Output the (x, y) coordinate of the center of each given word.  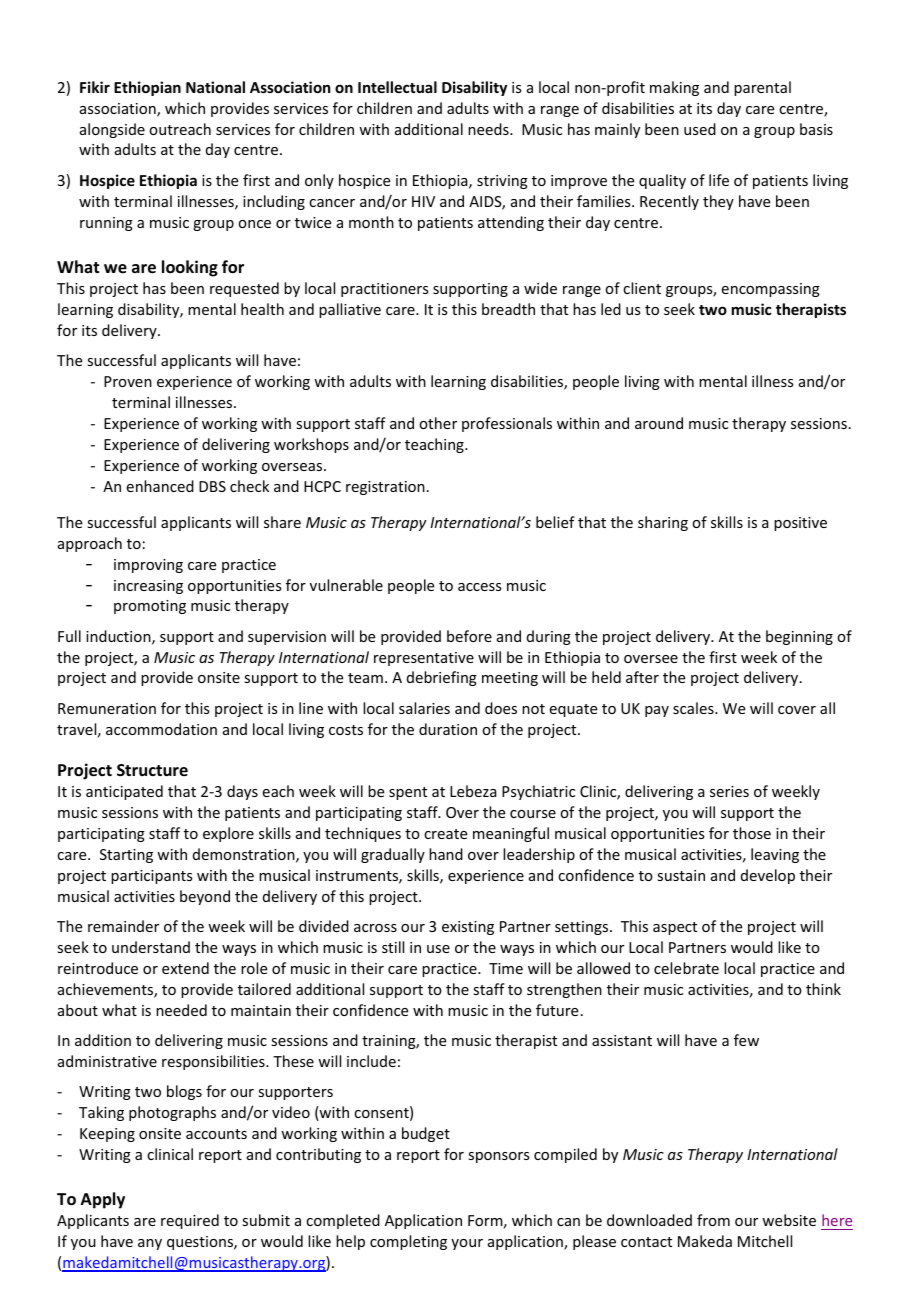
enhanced (160, 486)
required (190, 1221)
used (700, 129)
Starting (126, 856)
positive (800, 524)
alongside (112, 130)
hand (446, 854)
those (752, 833)
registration (385, 488)
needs (489, 129)
